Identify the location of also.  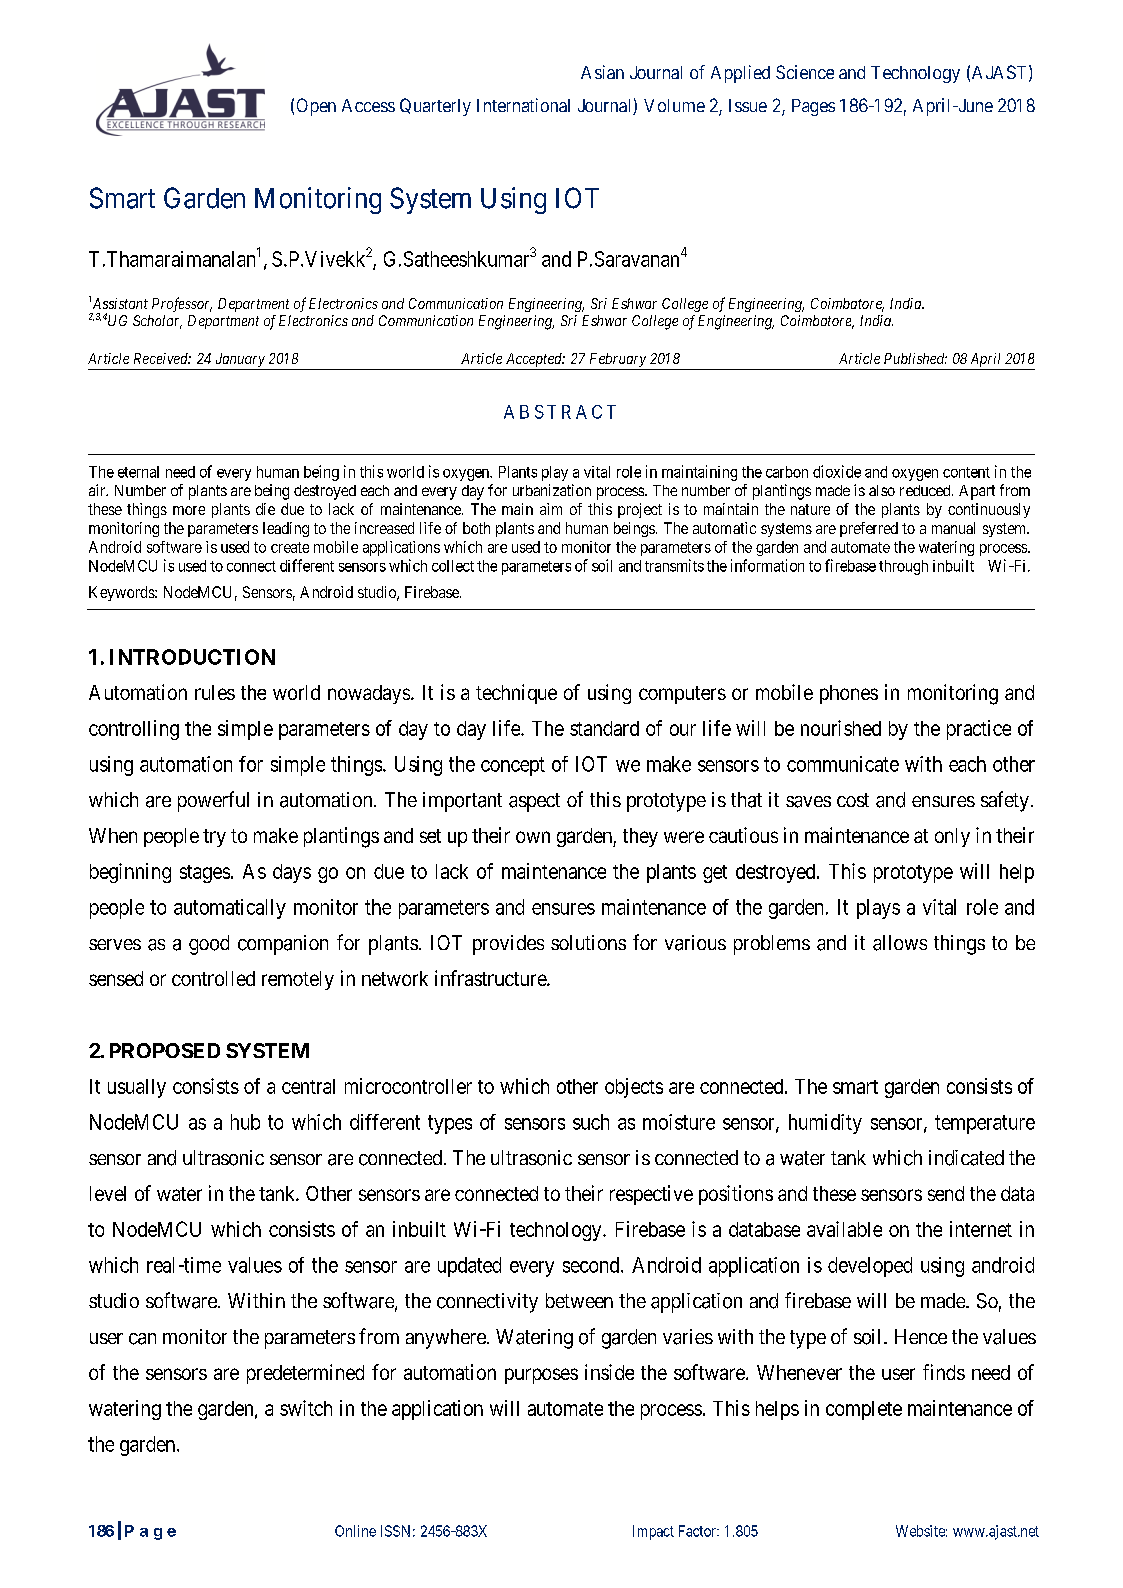
(882, 490).
